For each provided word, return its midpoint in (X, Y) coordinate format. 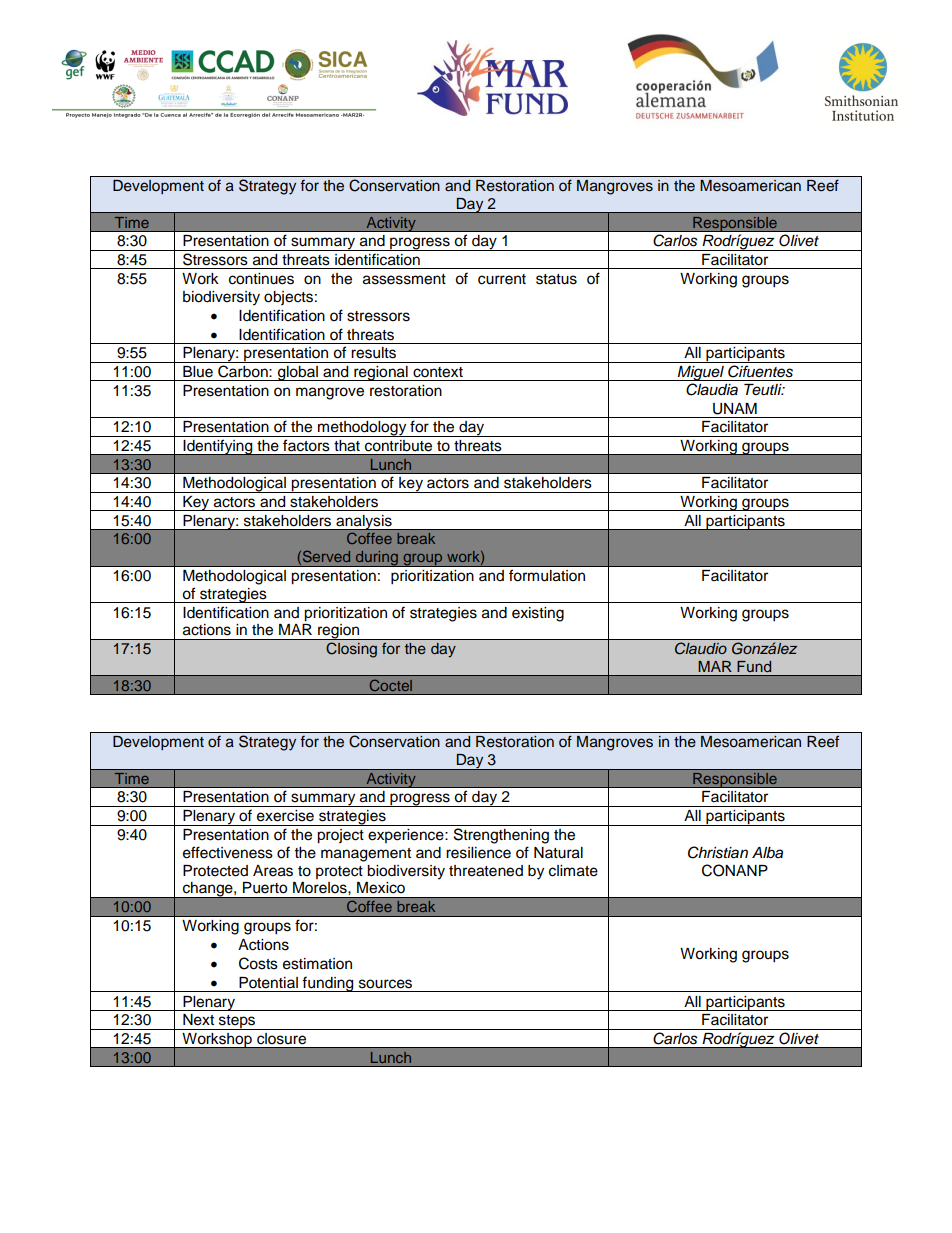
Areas (273, 871)
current (502, 279)
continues (261, 279)
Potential (268, 983)
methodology (362, 429)
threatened (486, 871)
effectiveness (228, 852)
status (556, 279)
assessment (404, 279)
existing (538, 614)
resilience (478, 853)
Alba (767, 853)
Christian (718, 852)
